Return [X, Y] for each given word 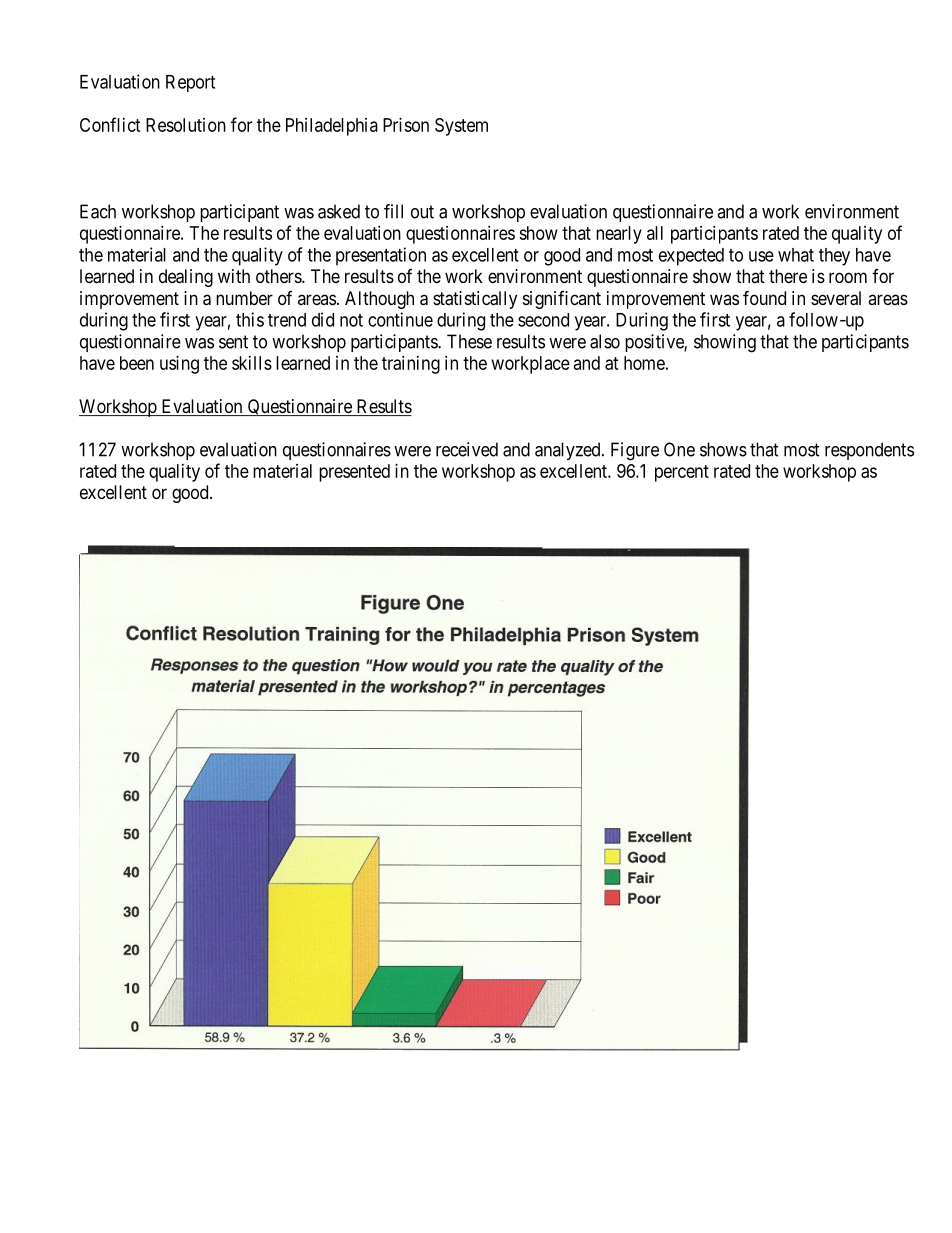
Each [98, 211]
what [796, 255]
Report [190, 83]
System [461, 127]
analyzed [569, 451]
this [250, 319]
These [469, 341]
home [644, 363]
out [422, 212]
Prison [406, 125]
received [467, 449]
